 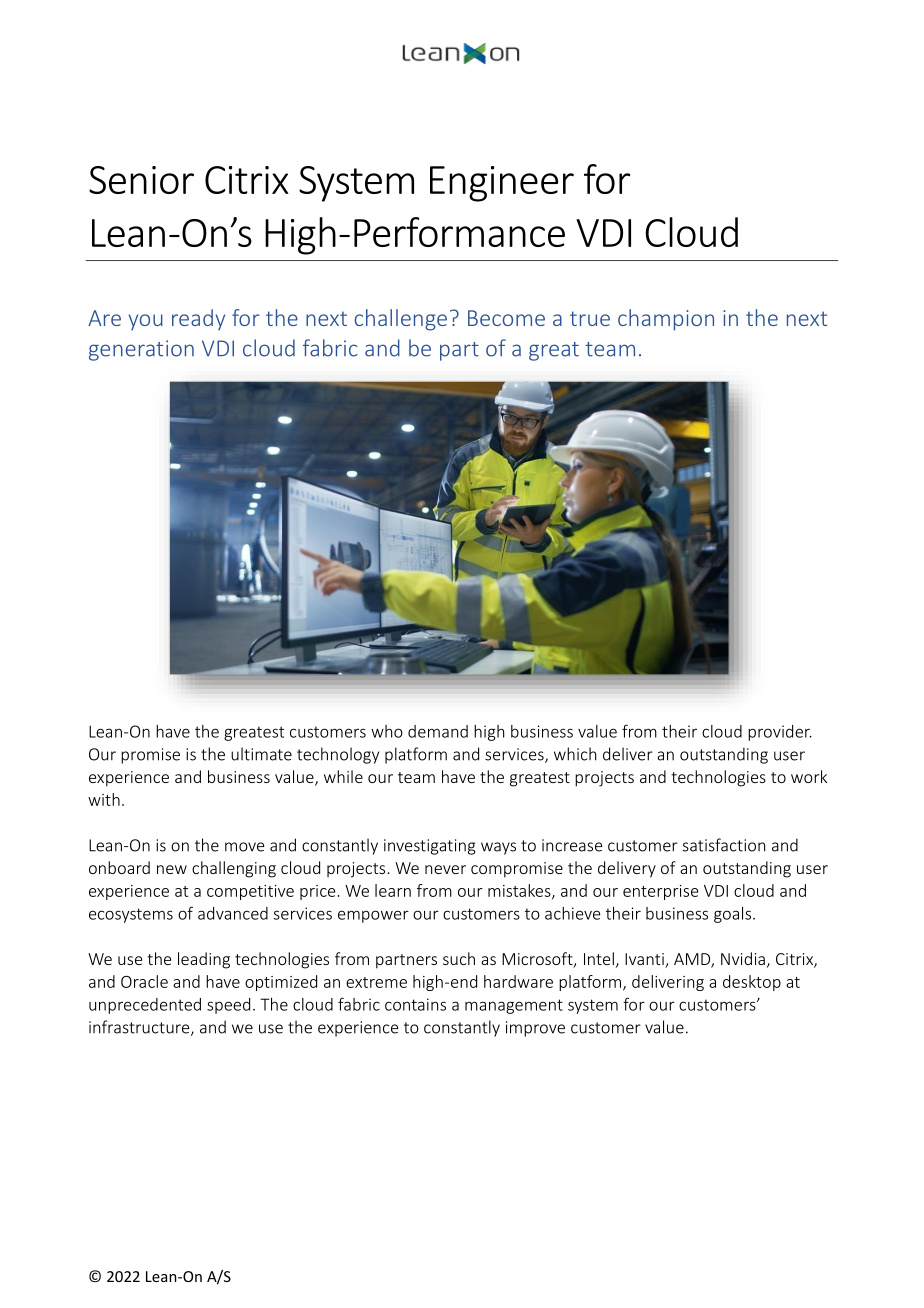 I want to click on investigating, so click(x=430, y=847).
